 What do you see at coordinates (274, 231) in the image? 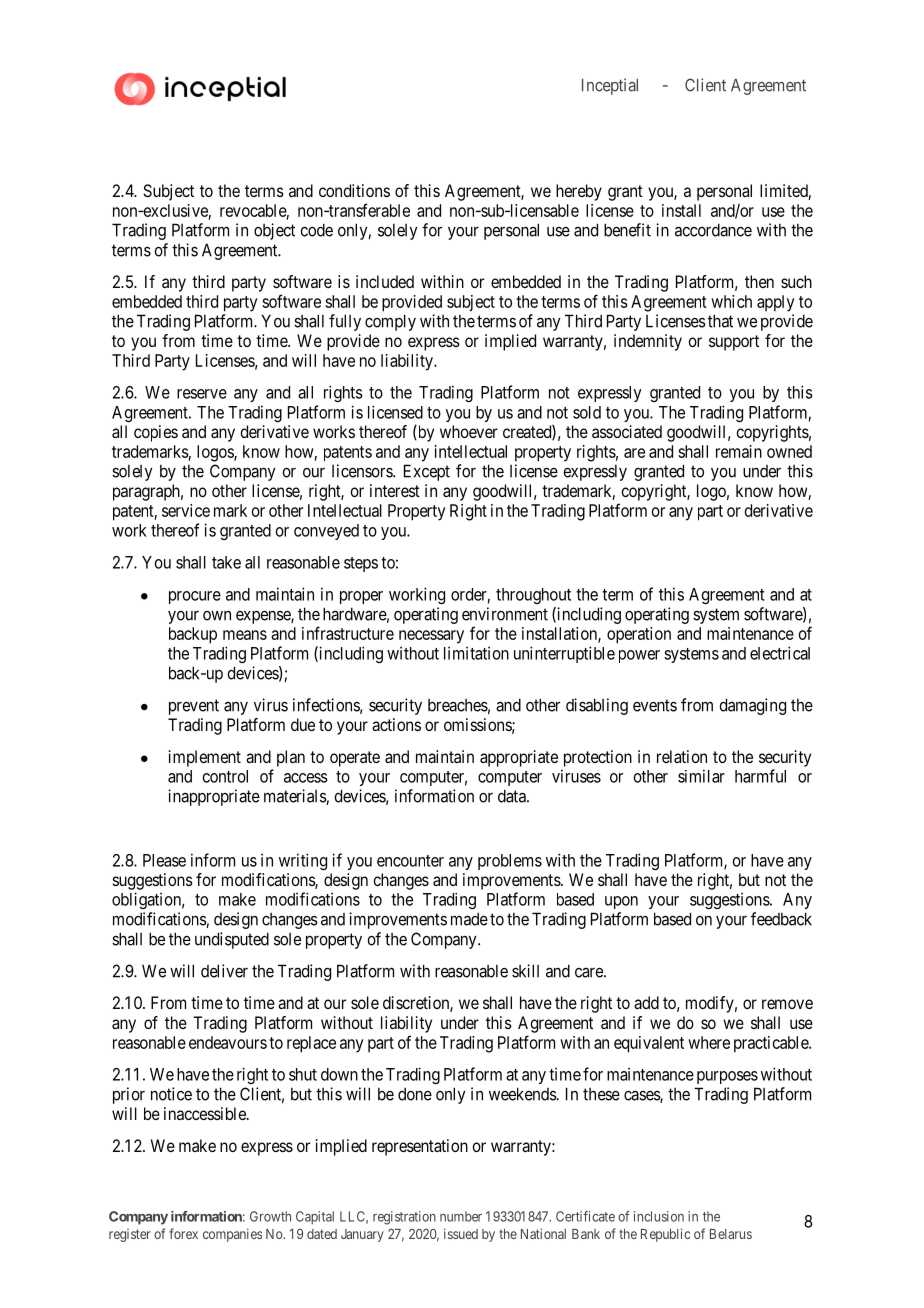
I see `object` at bounding box center [274, 231].
